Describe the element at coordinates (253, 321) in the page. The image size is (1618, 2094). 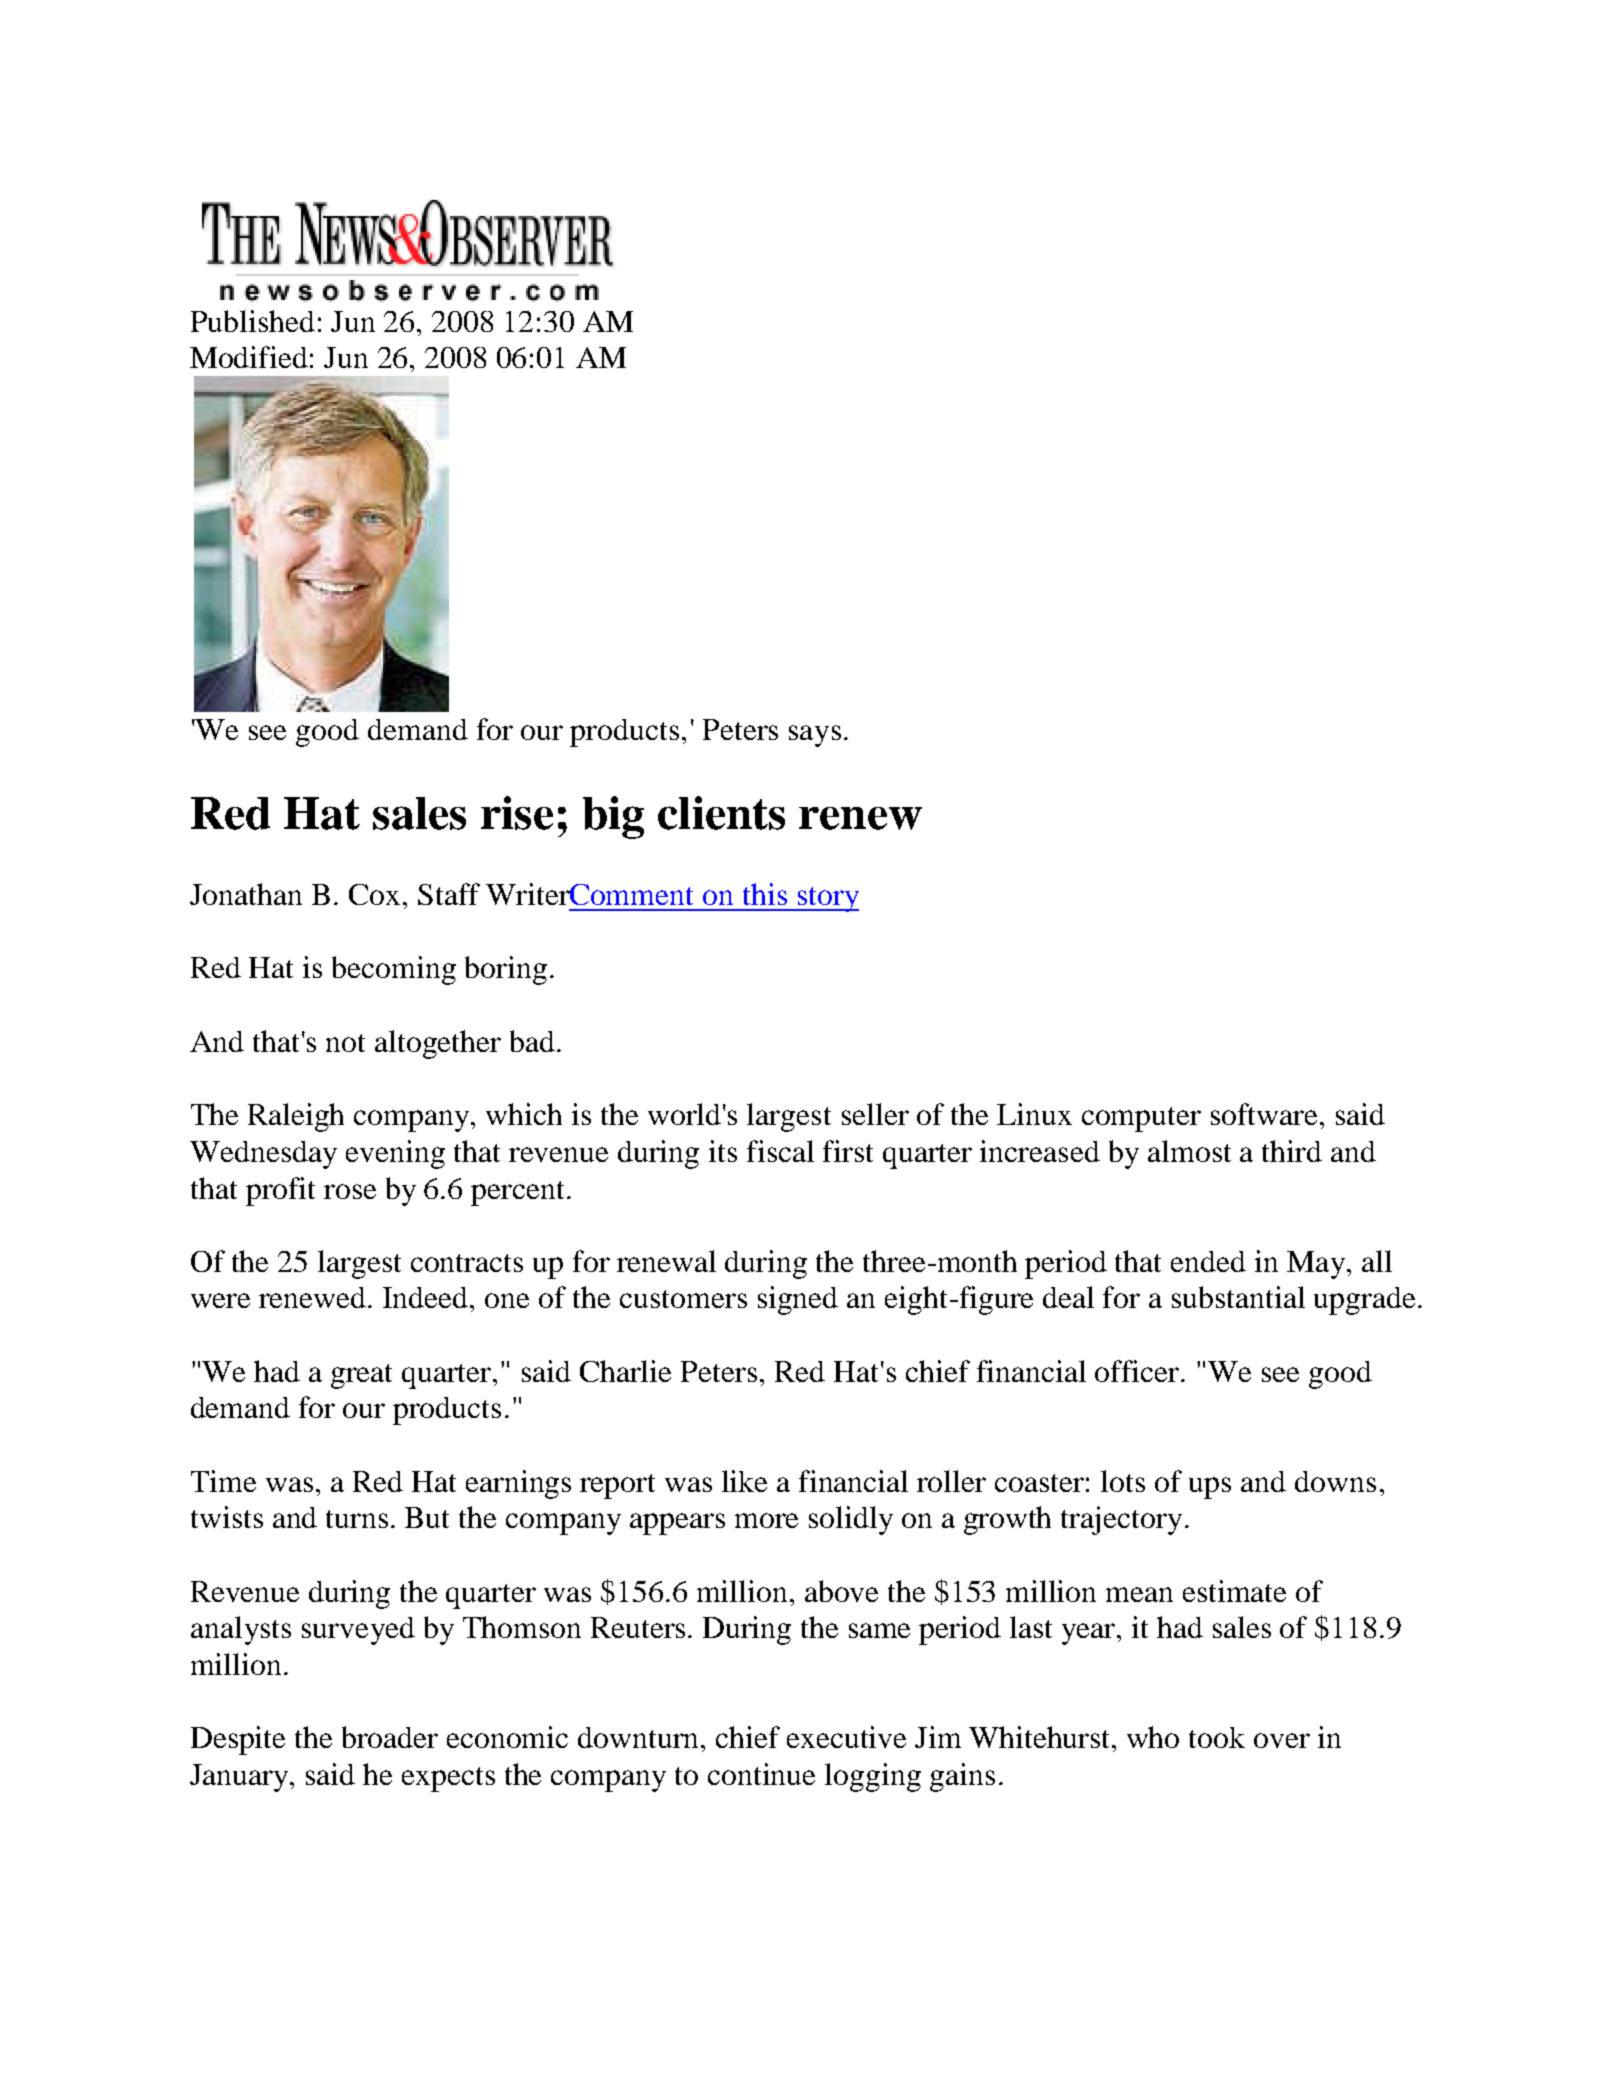
I see `Published` at that location.
